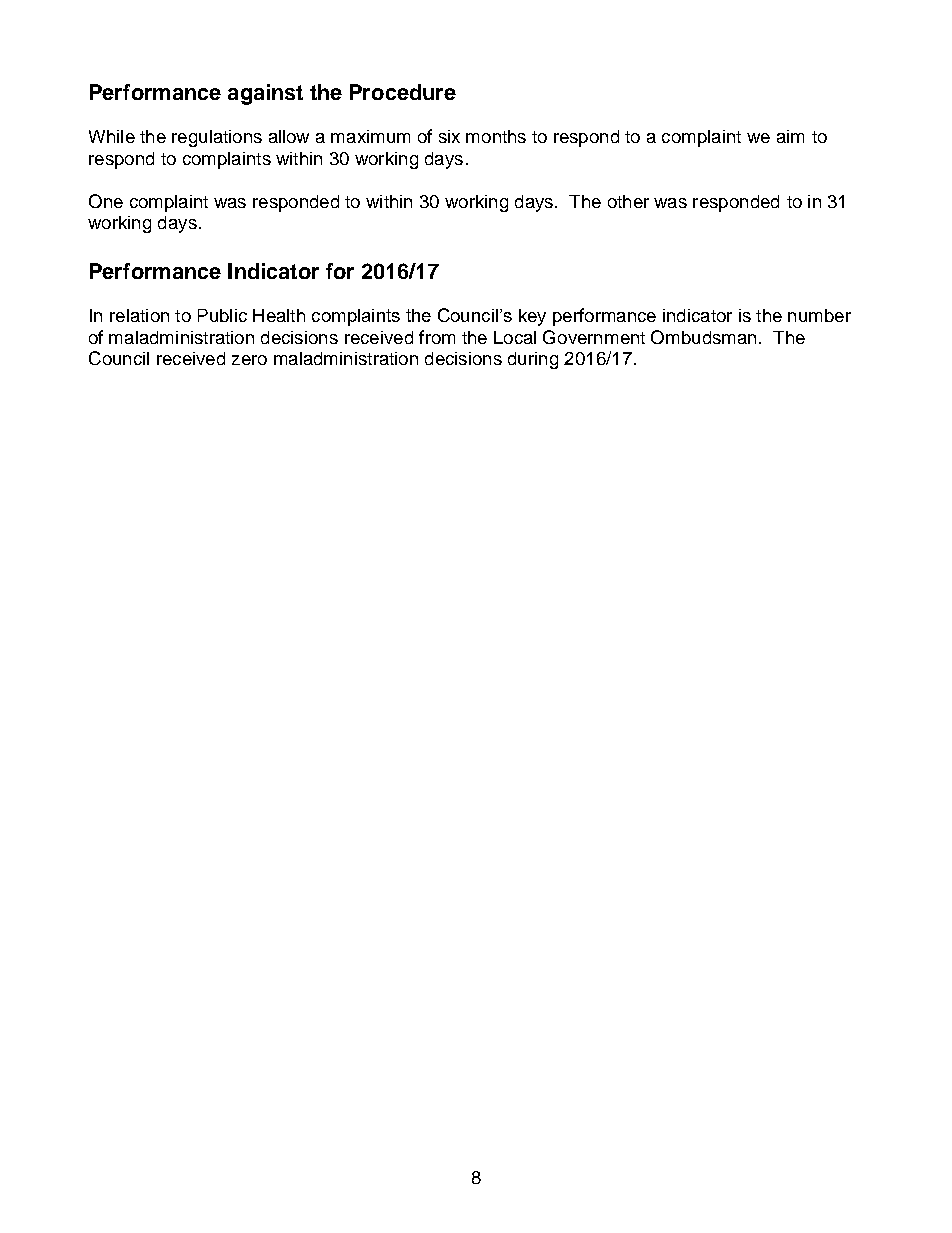 Image resolution: width=952 pixels, height=1233 pixels. I want to click on number, so click(819, 315).
